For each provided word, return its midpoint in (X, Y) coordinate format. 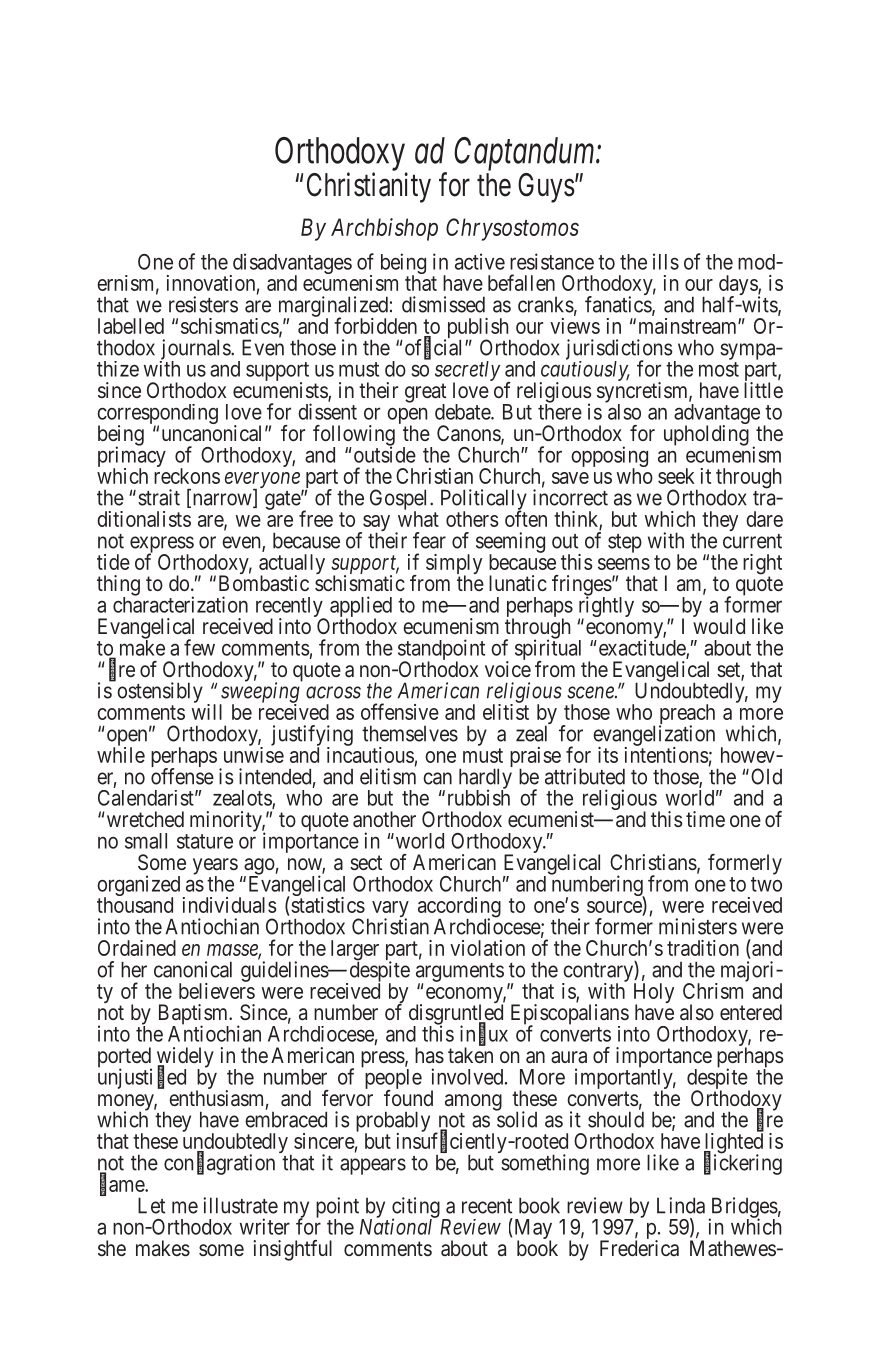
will (207, 712)
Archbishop (384, 229)
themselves (410, 733)
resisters (203, 304)
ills (666, 261)
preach (687, 715)
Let (151, 1205)
